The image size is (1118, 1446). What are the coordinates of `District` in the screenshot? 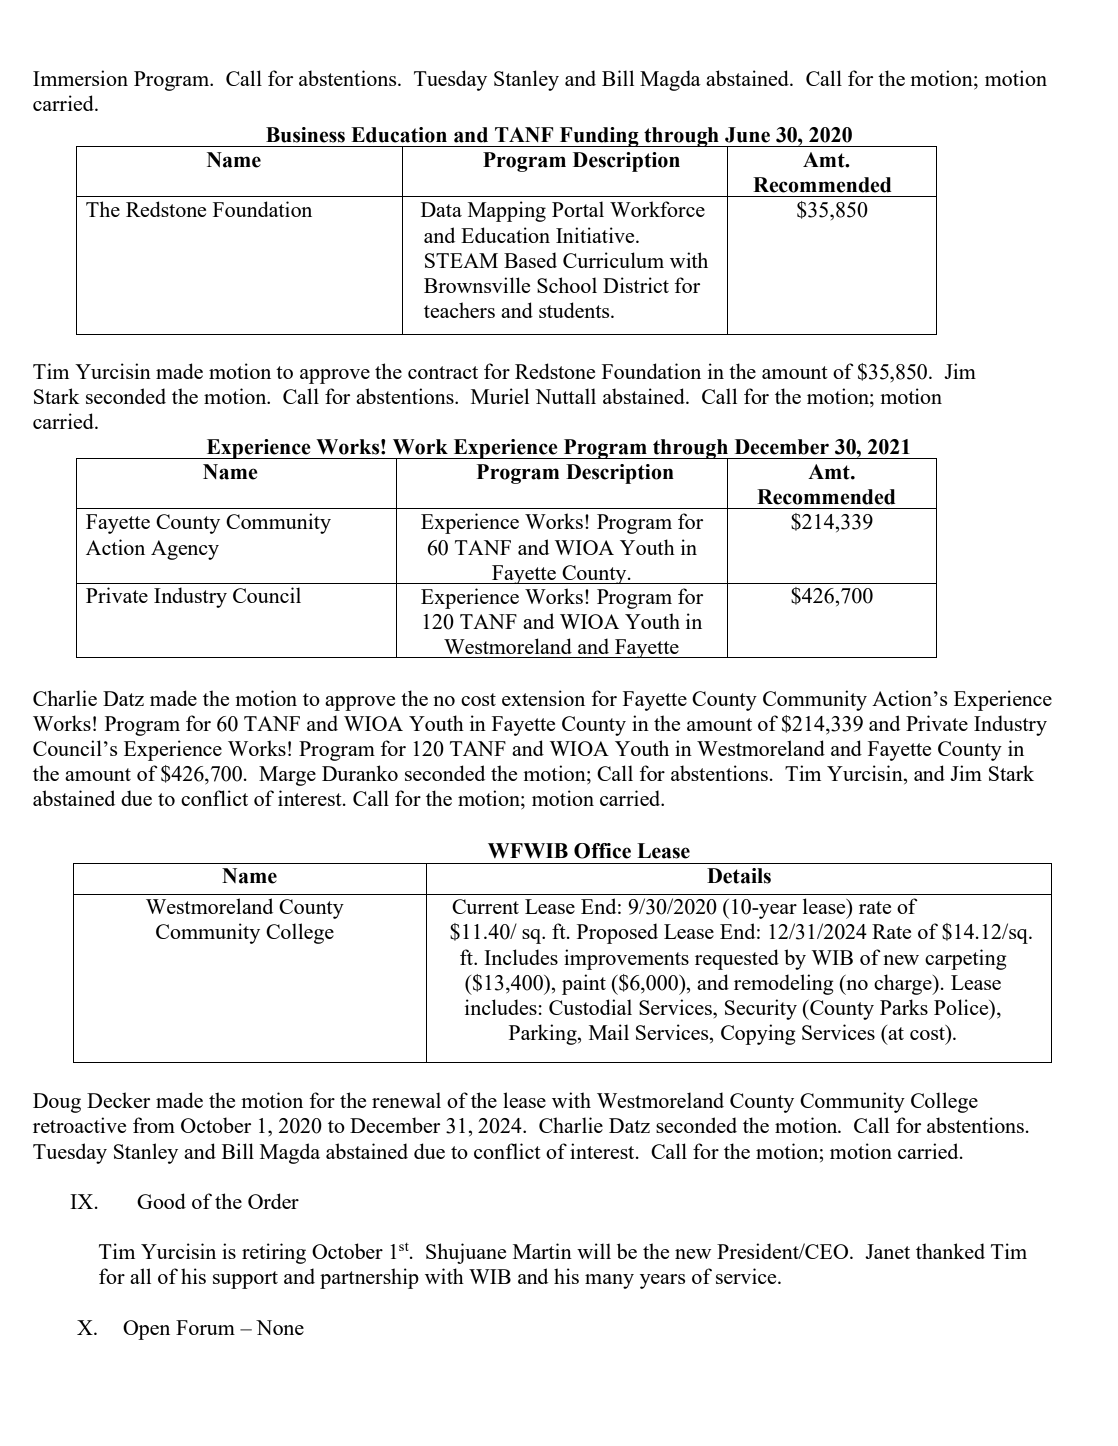 It's located at (636, 285).
